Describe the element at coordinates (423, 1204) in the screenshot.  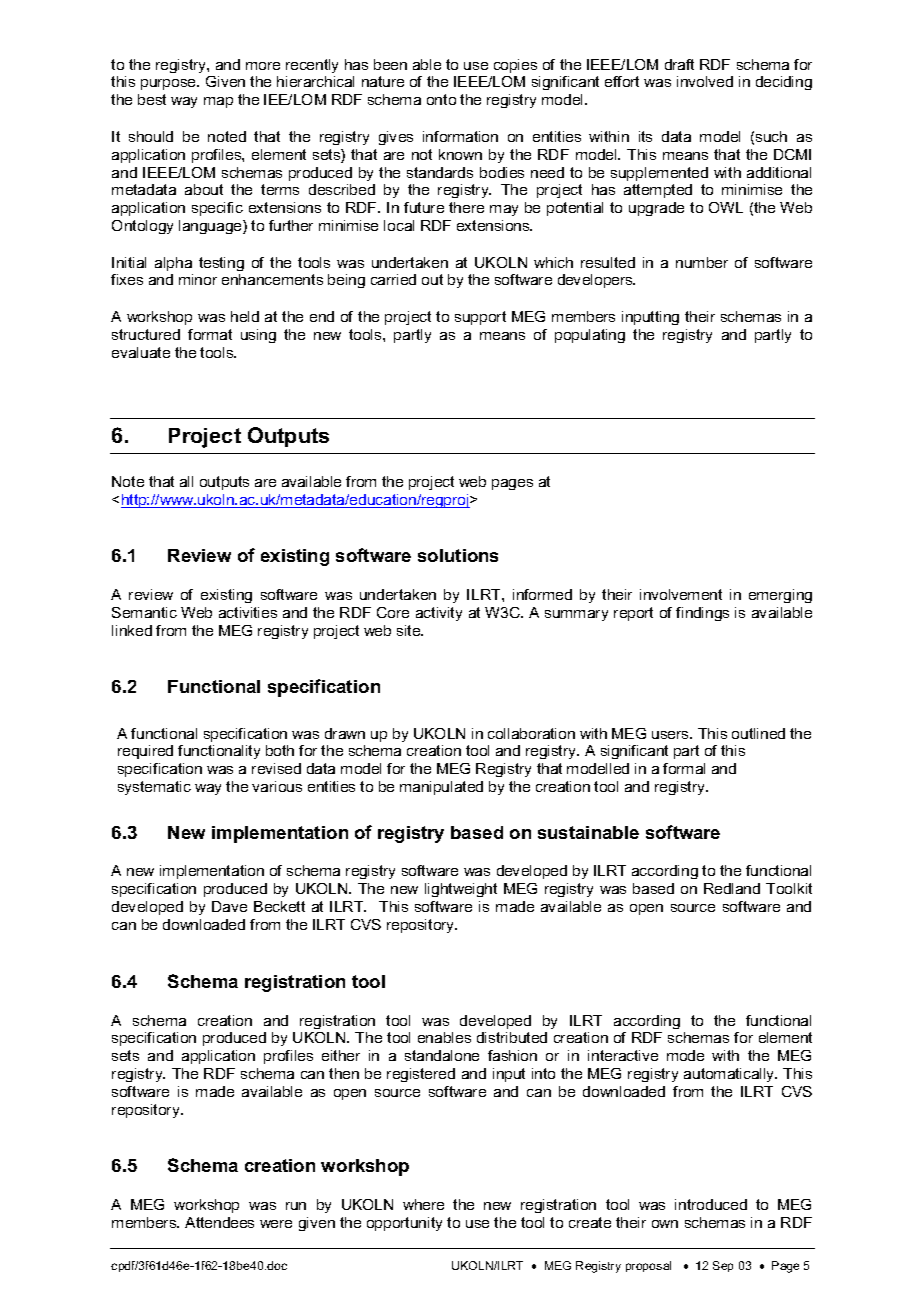
I see `where` at that location.
